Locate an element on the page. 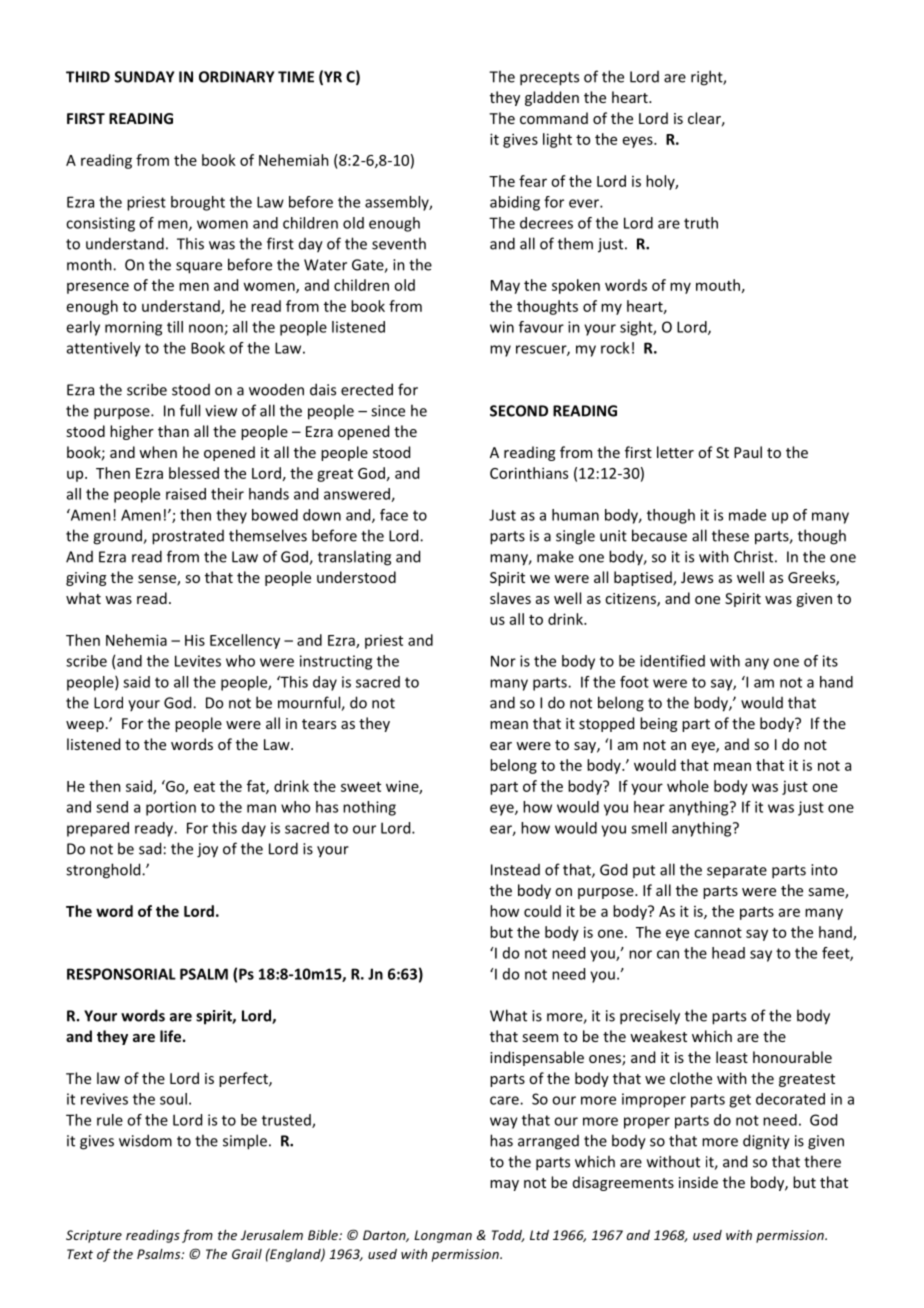  Instead is located at coordinates (515, 870).
